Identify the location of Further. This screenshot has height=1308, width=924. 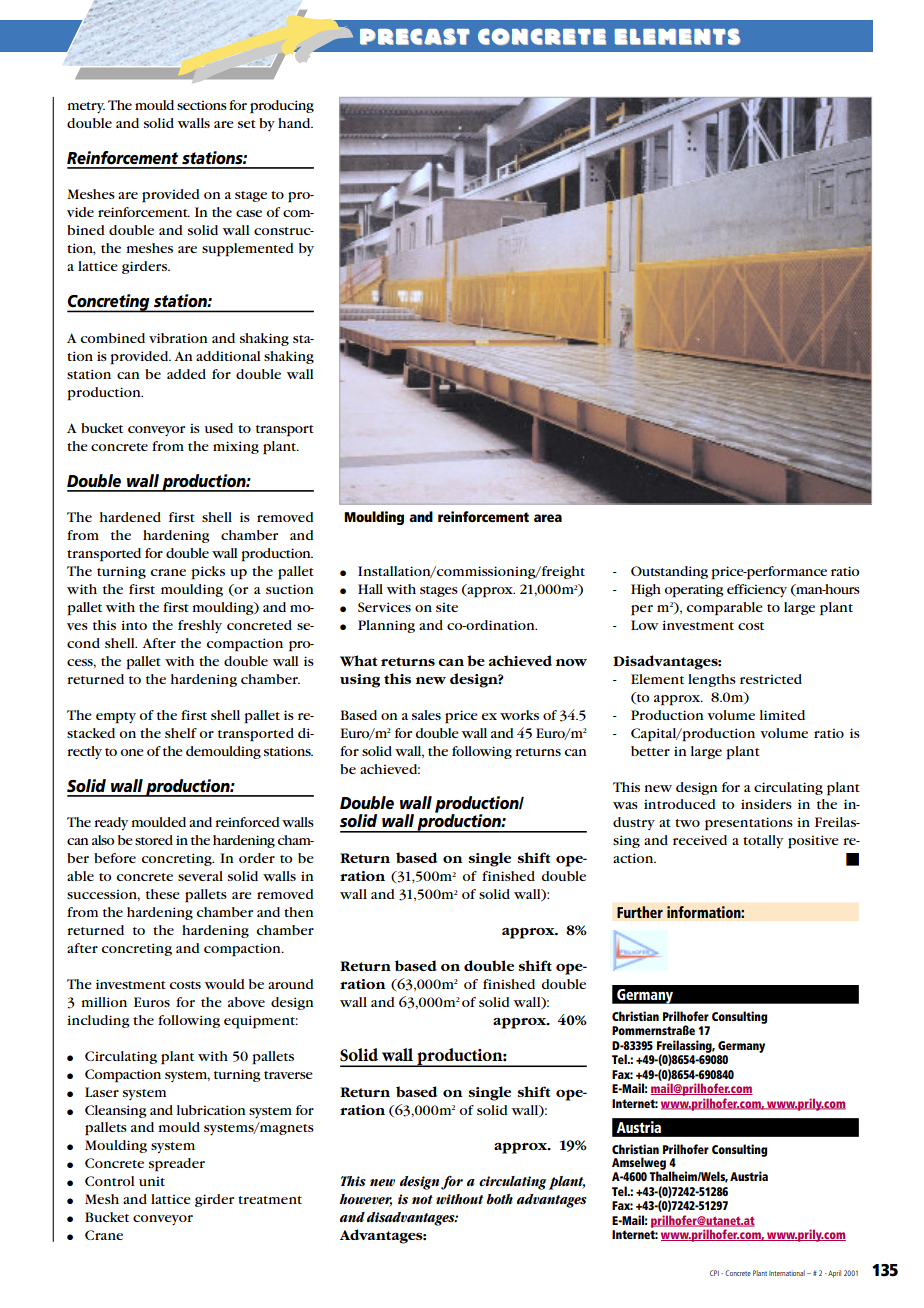
(640, 912).
